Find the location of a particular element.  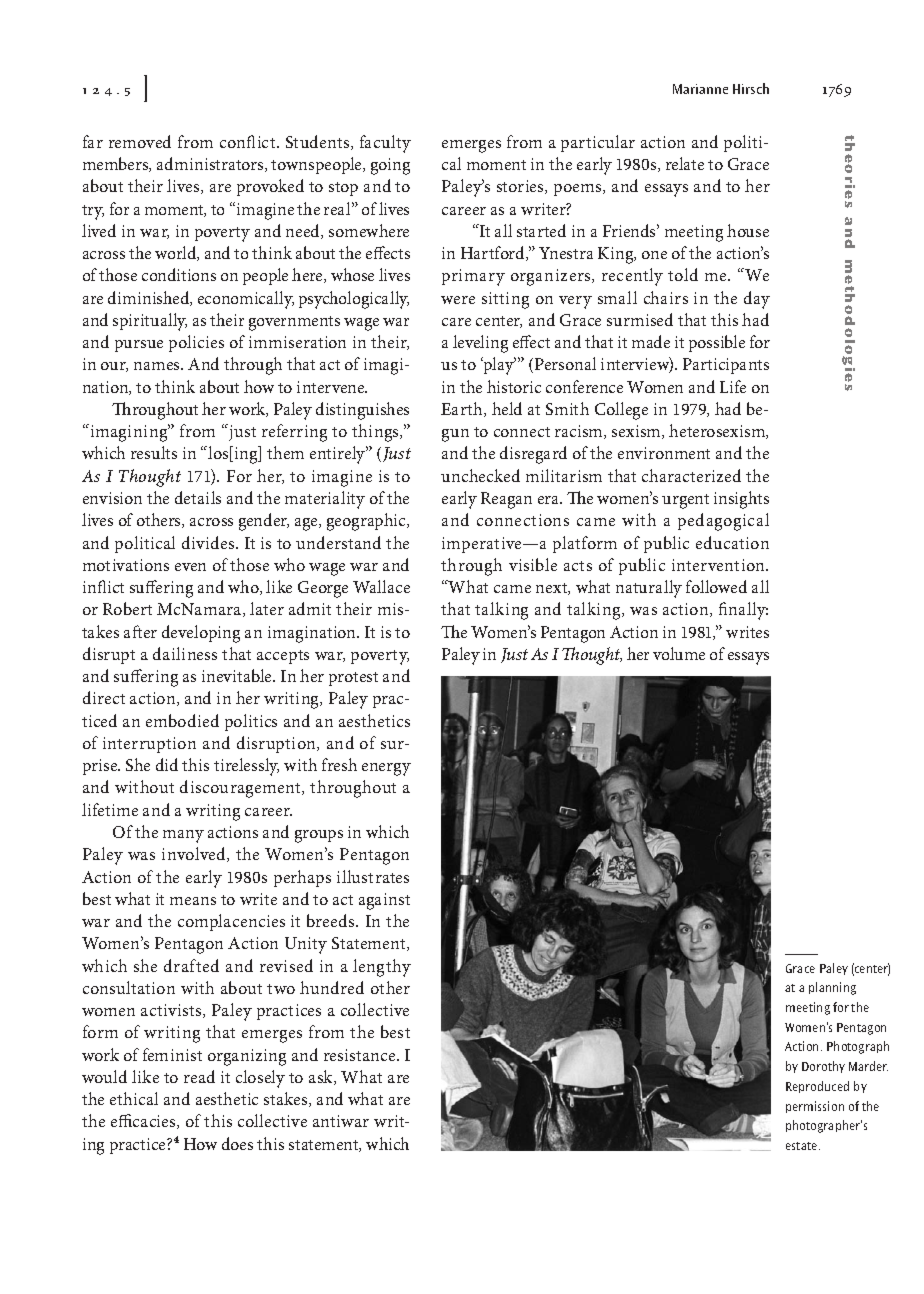

developing is located at coordinates (201, 634).
